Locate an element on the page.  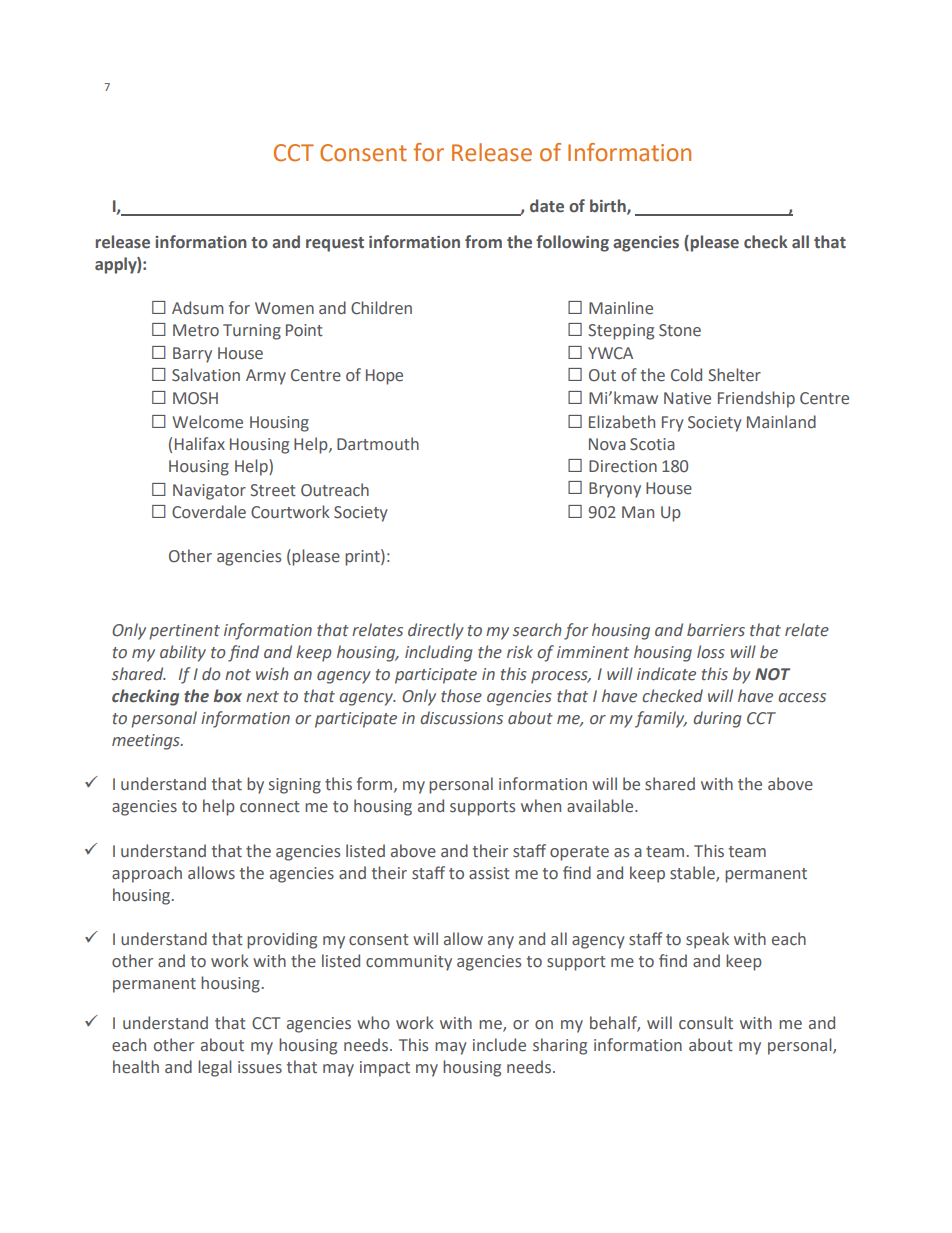
include is located at coordinates (499, 1045).
